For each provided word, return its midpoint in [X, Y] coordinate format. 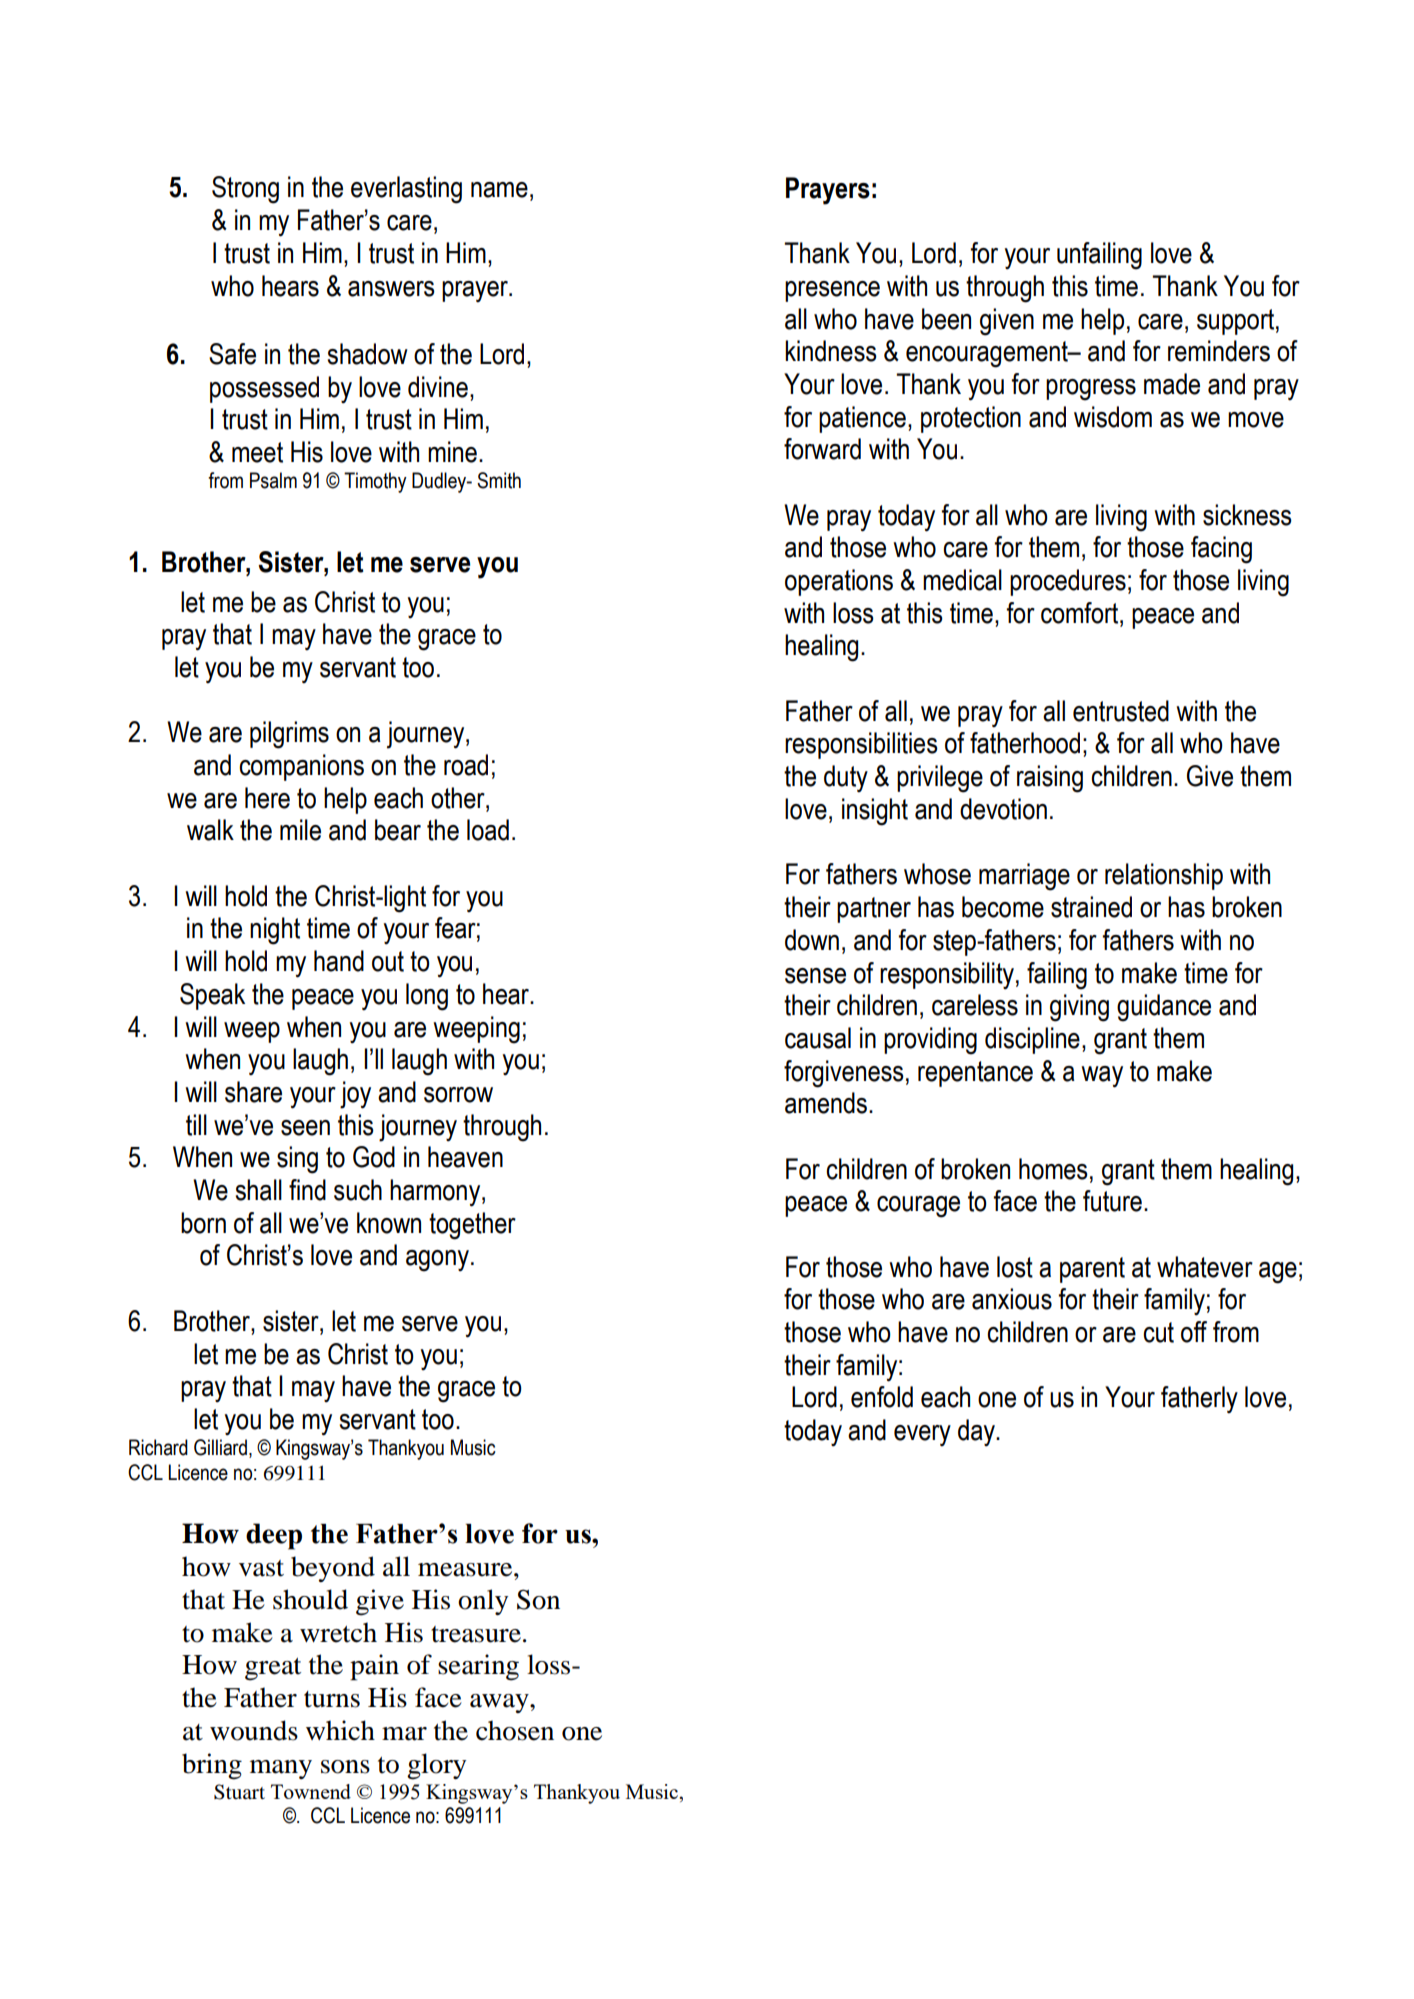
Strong [245, 190]
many [281, 1769]
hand [339, 961]
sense [815, 976]
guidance [1164, 1008]
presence [832, 291]
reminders [1219, 351]
